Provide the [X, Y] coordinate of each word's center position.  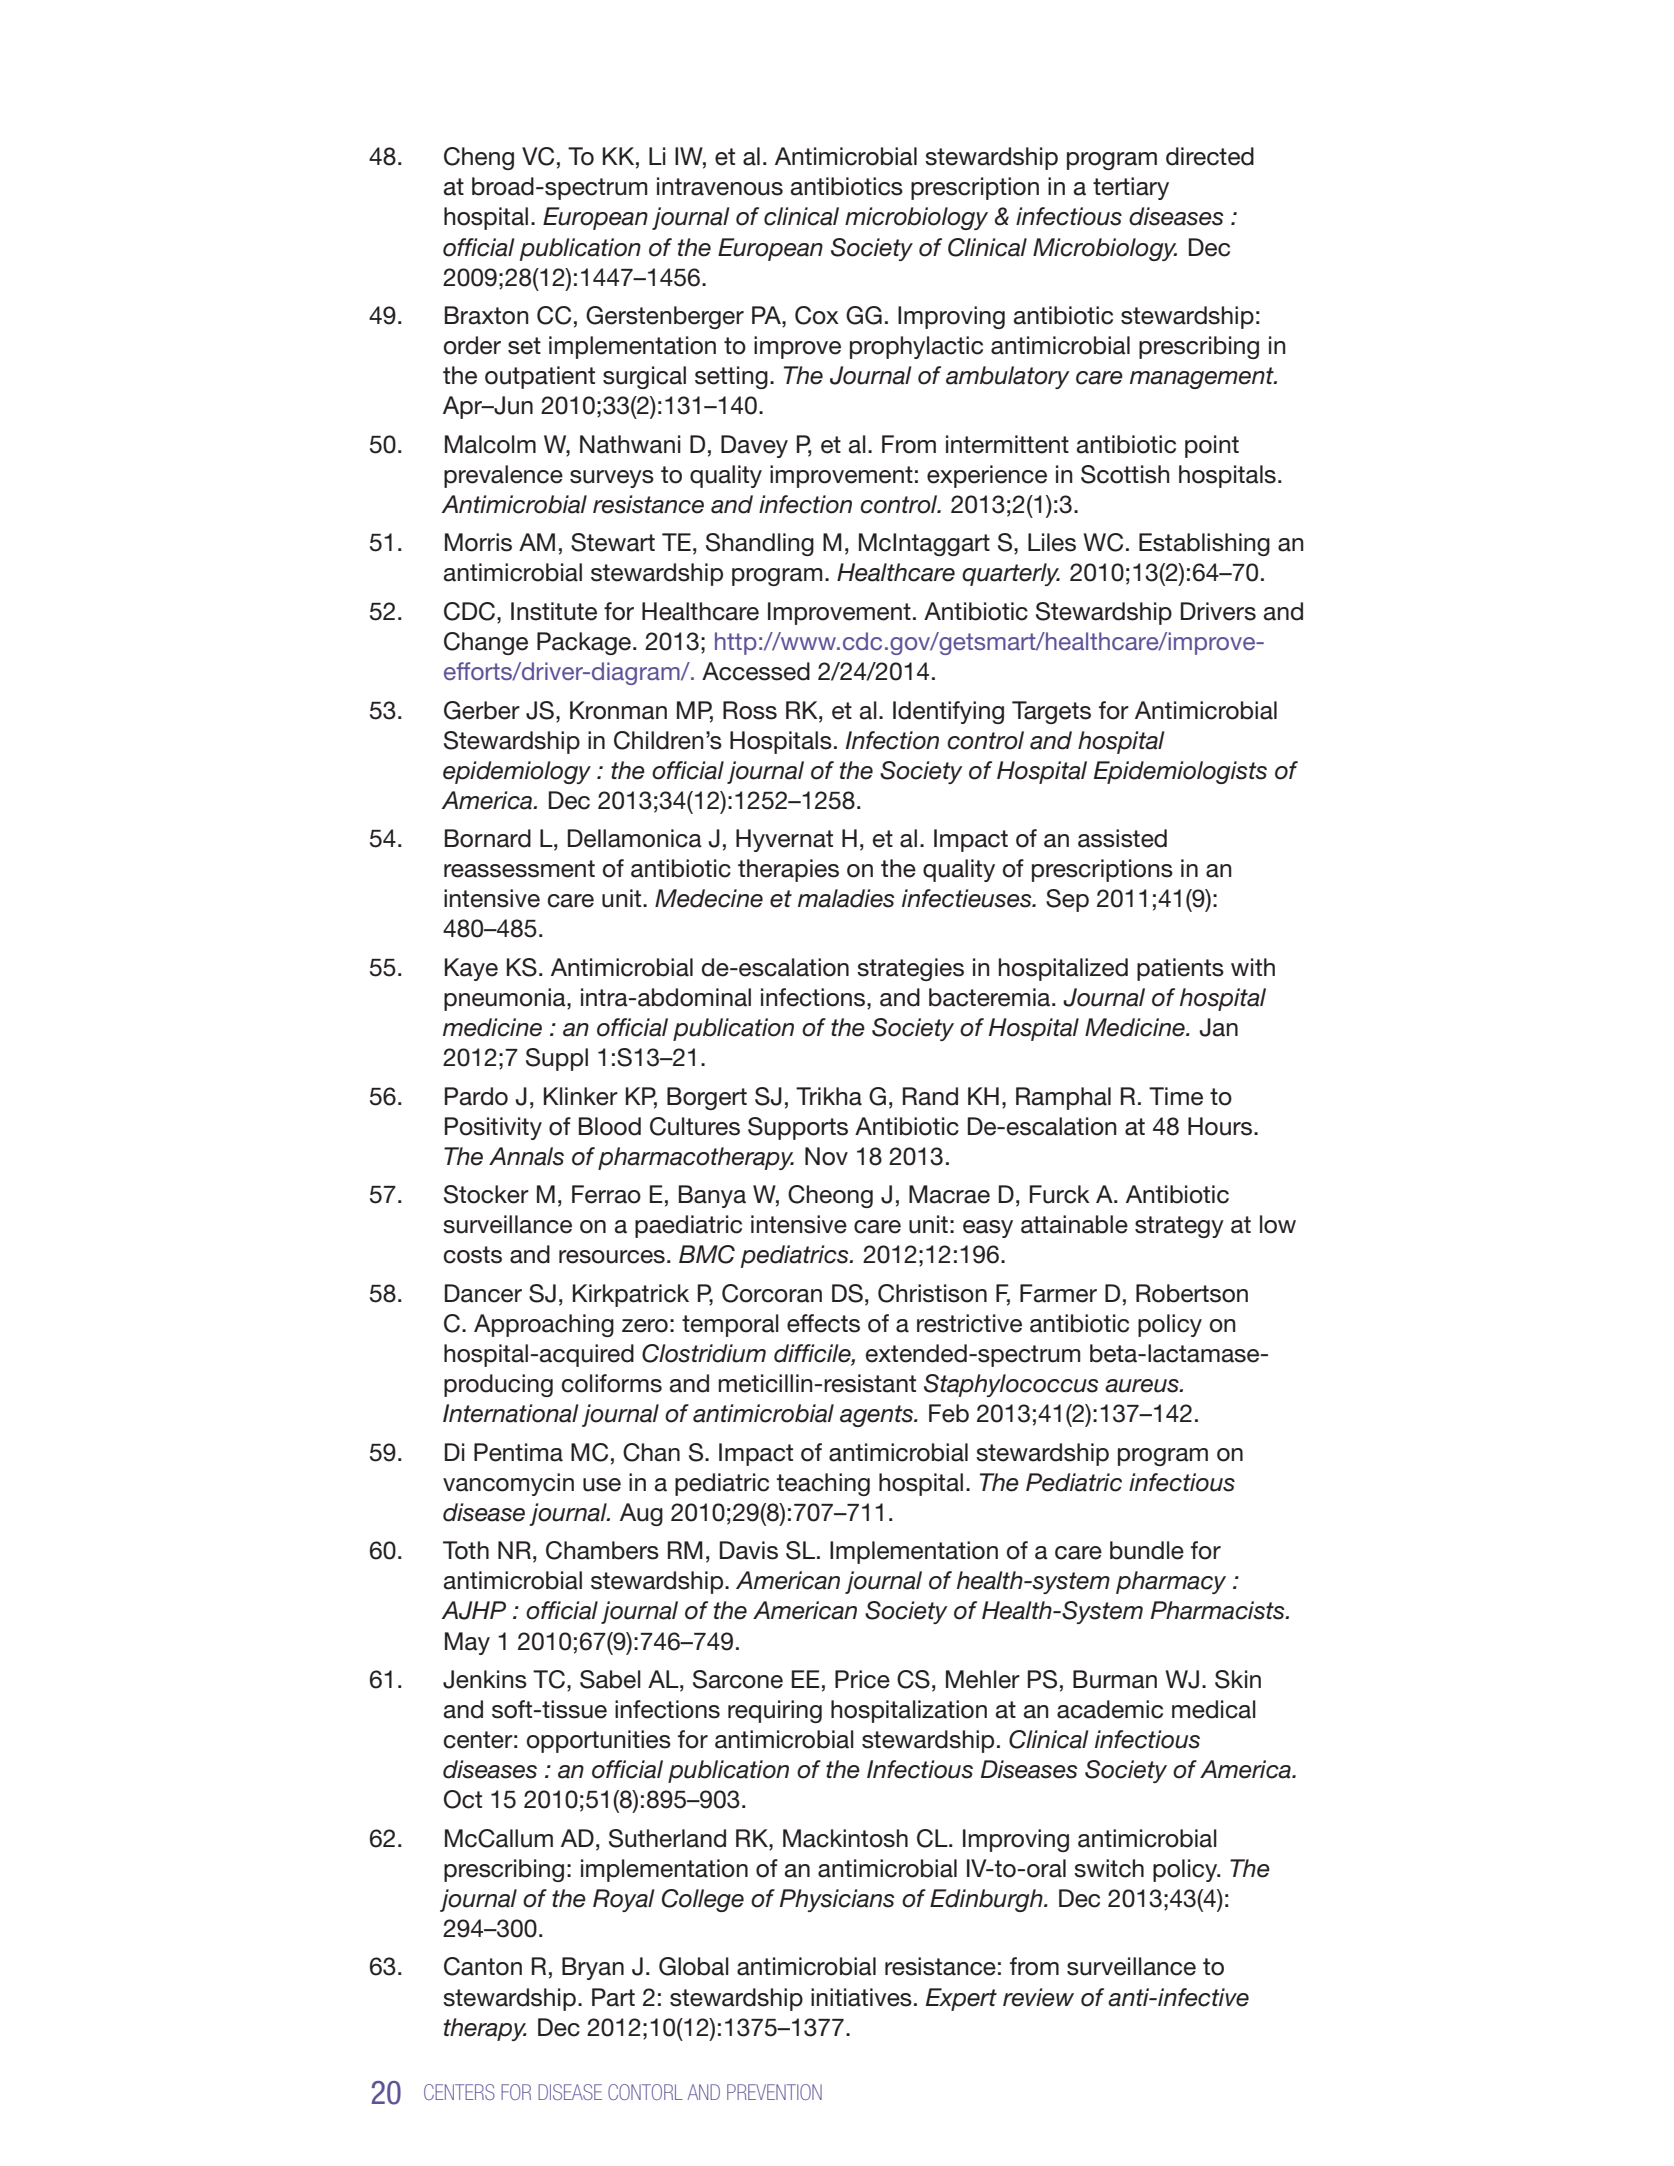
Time [1176, 1096]
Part [613, 1997]
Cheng [479, 158]
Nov [826, 1156]
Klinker [581, 1096]
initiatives [861, 1997]
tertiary [1131, 188]
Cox [817, 315]
